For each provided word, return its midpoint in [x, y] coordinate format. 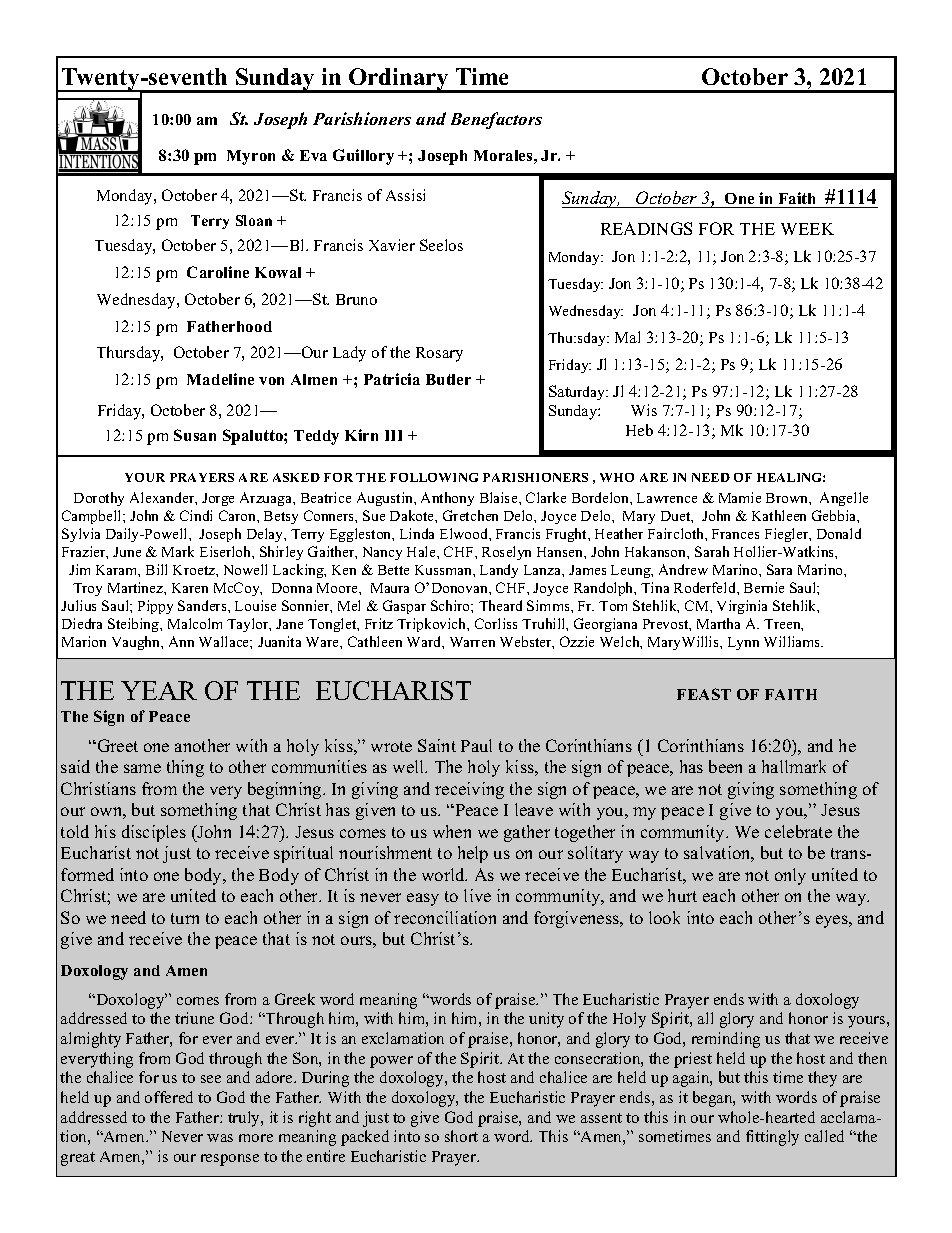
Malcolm [195, 623]
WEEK [807, 229]
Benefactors [496, 120]
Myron [251, 157]
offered [169, 1097]
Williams [793, 641]
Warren [472, 642]
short [461, 1136]
